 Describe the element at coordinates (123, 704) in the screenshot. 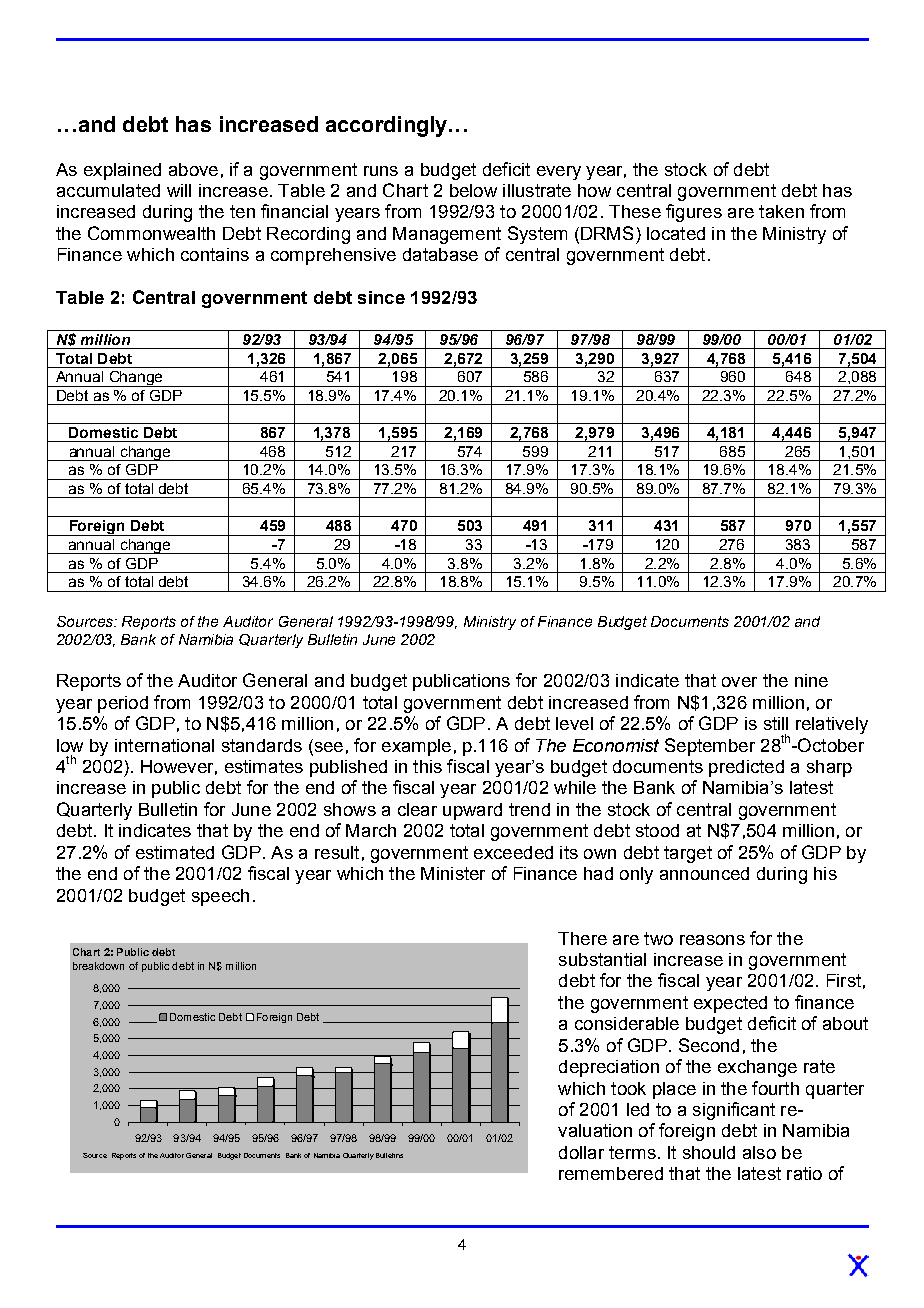

I see `period` at that location.
